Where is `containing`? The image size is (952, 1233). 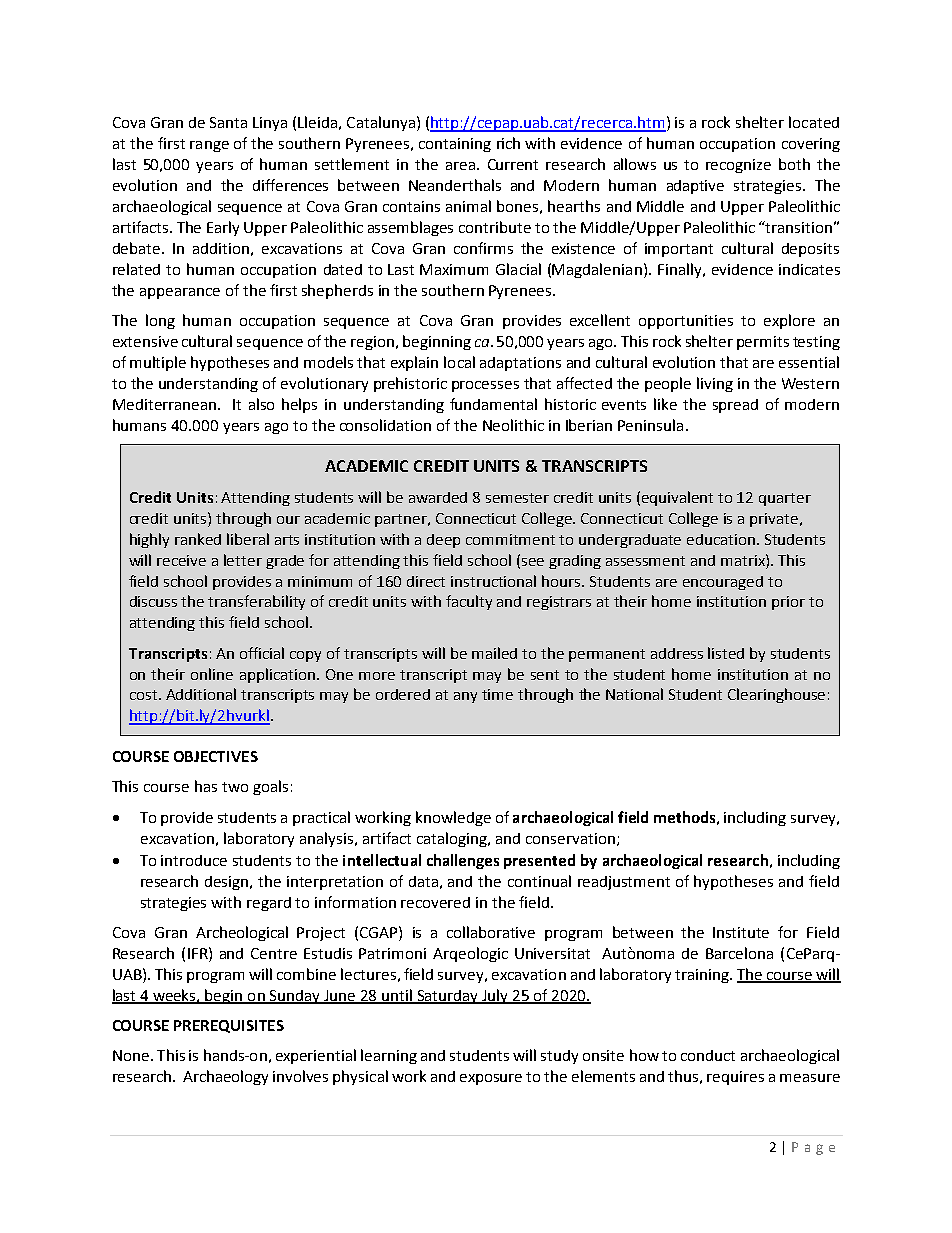 containing is located at coordinates (455, 145).
